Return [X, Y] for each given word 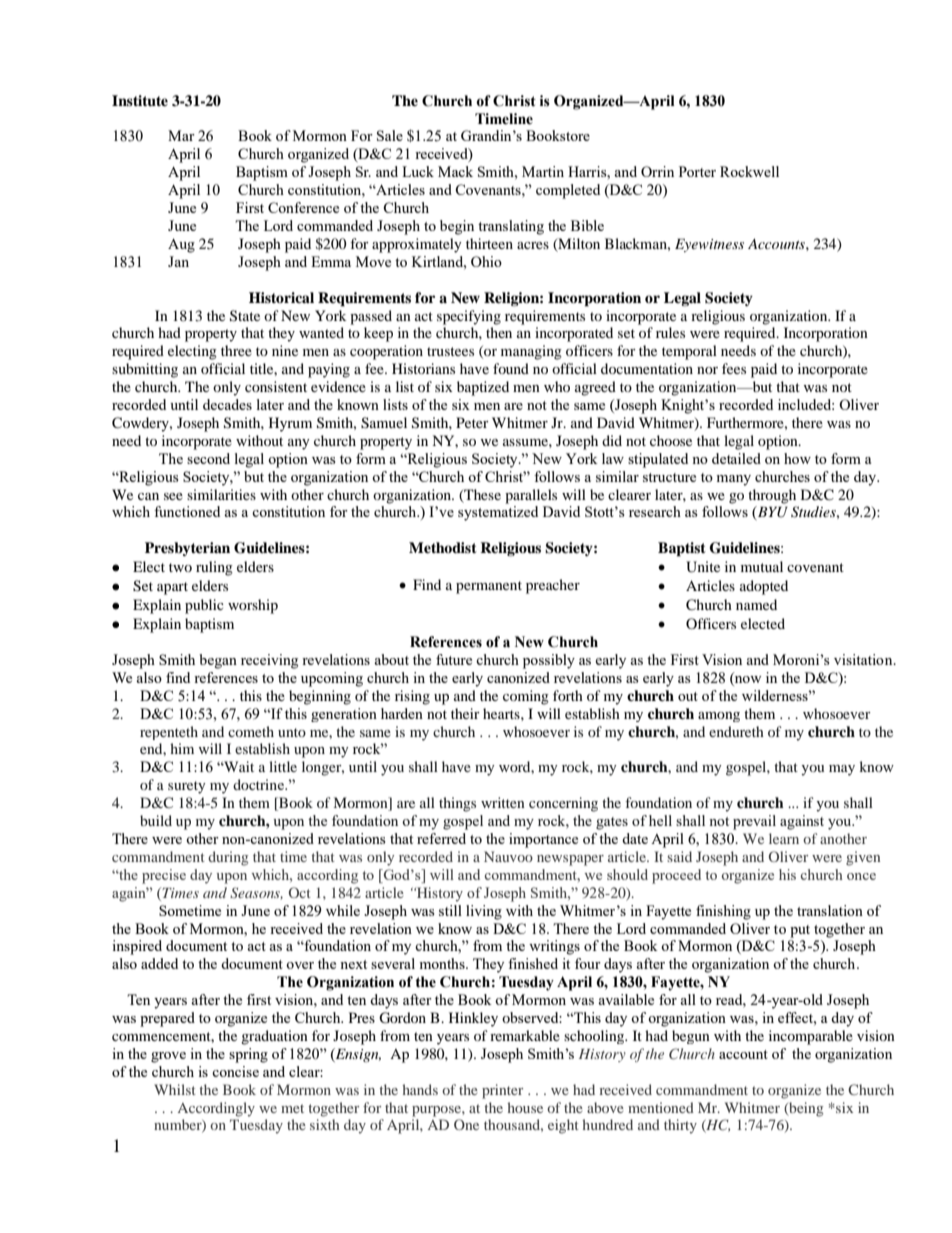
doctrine [259, 784]
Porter [697, 171]
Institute [140, 101]
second [208, 458]
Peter [472, 422]
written [503, 802]
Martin [543, 171]
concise [235, 1071]
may [842, 770]
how [797, 458]
